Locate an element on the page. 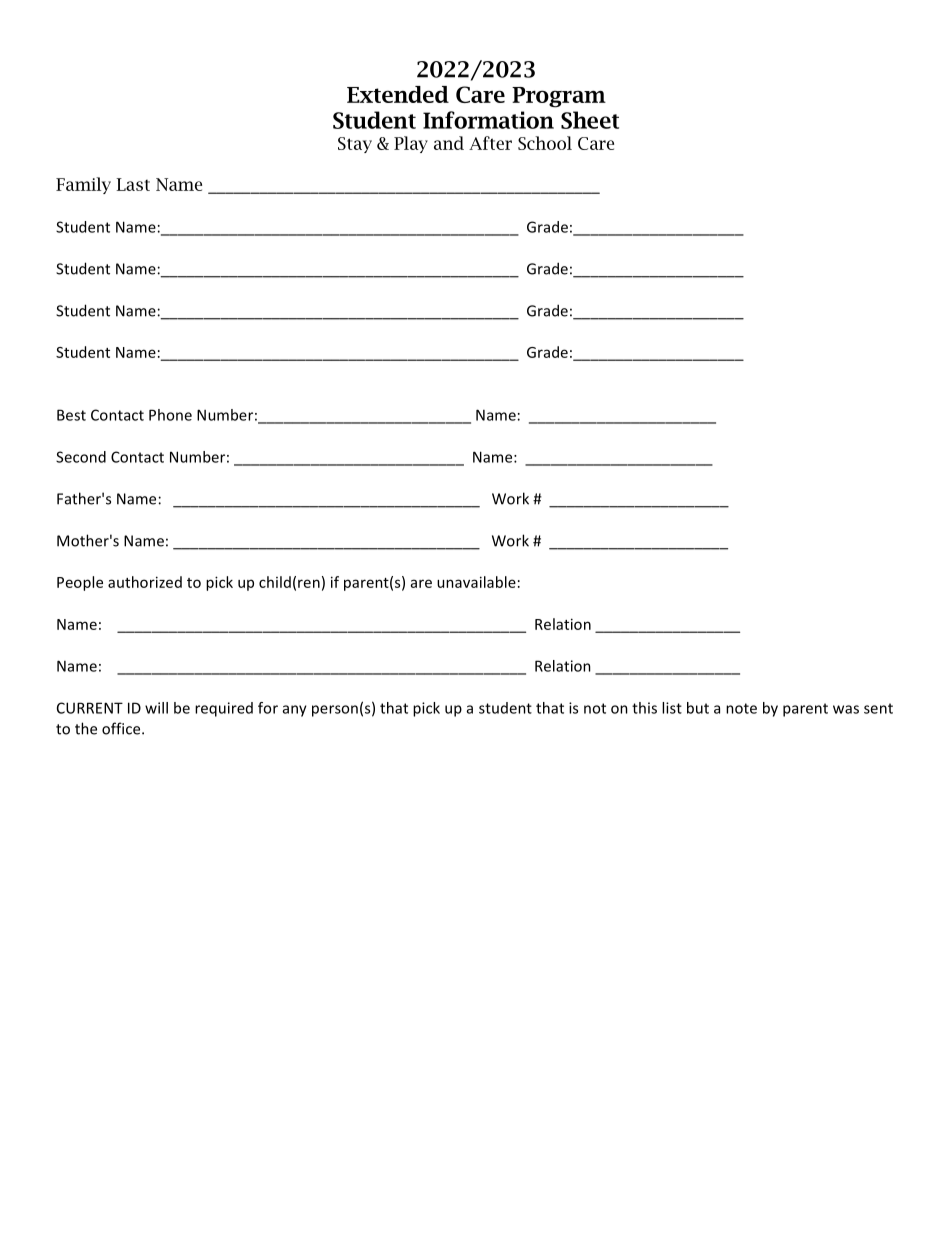 The height and width of the image is (1233, 952). will is located at coordinates (156, 708).
